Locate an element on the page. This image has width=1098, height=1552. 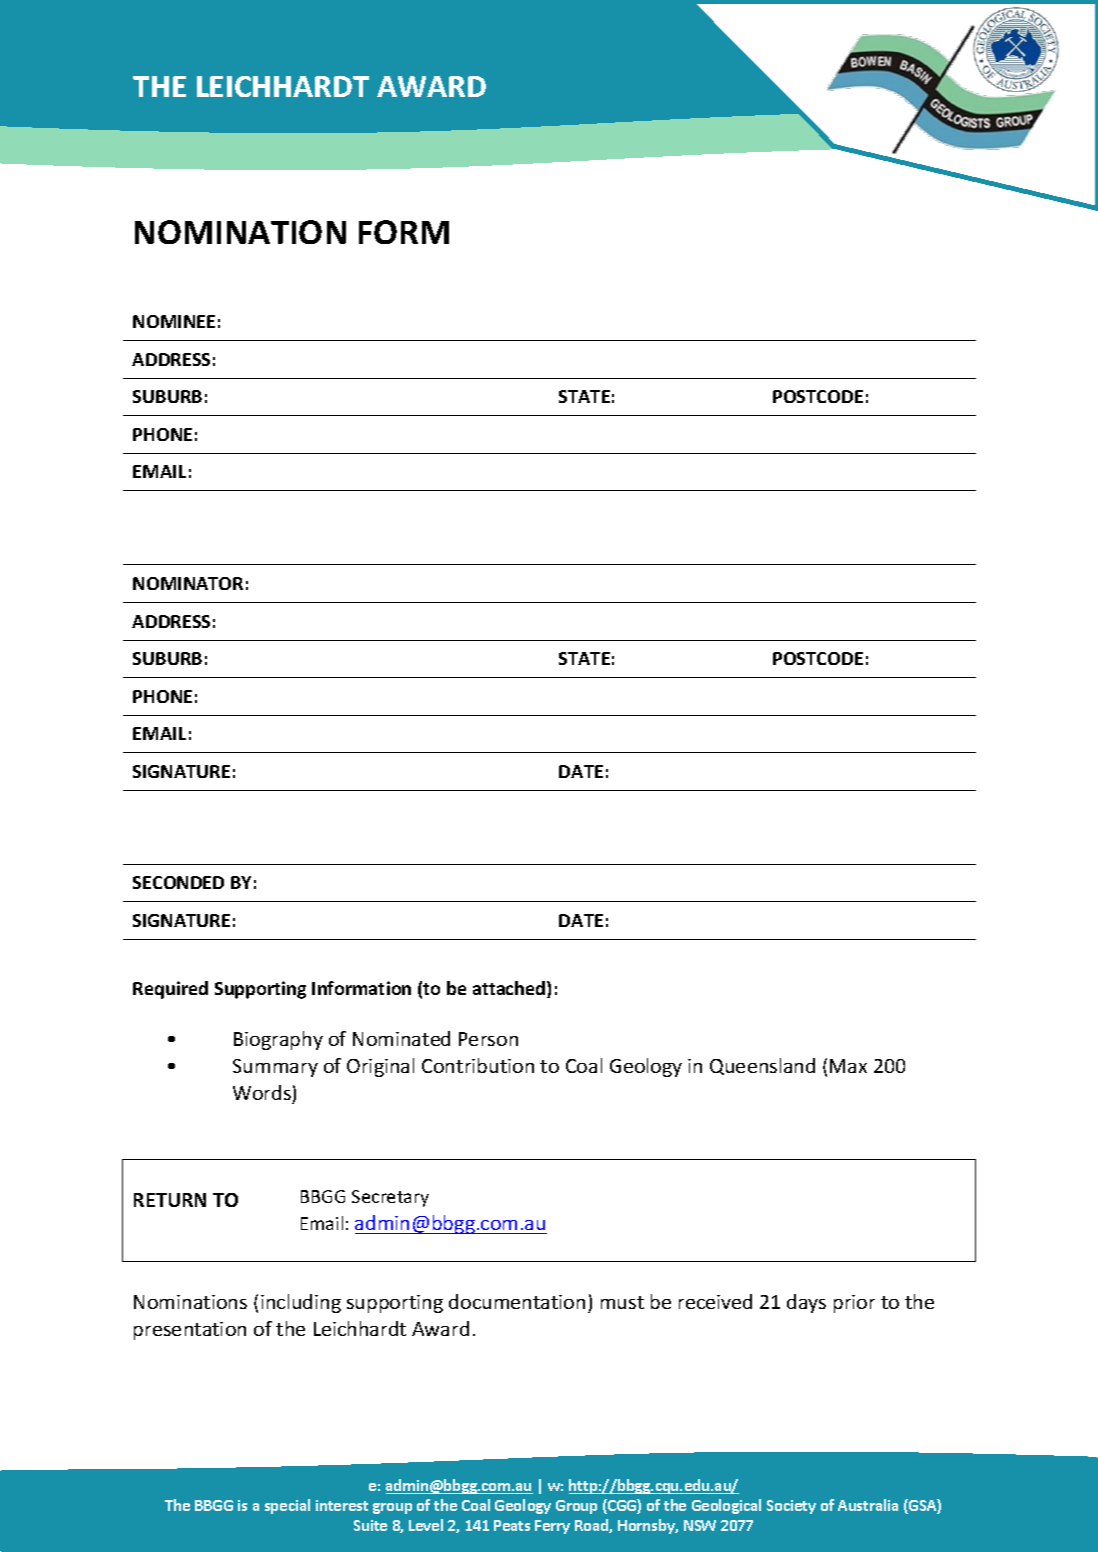
Person is located at coordinates (488, 1039).
